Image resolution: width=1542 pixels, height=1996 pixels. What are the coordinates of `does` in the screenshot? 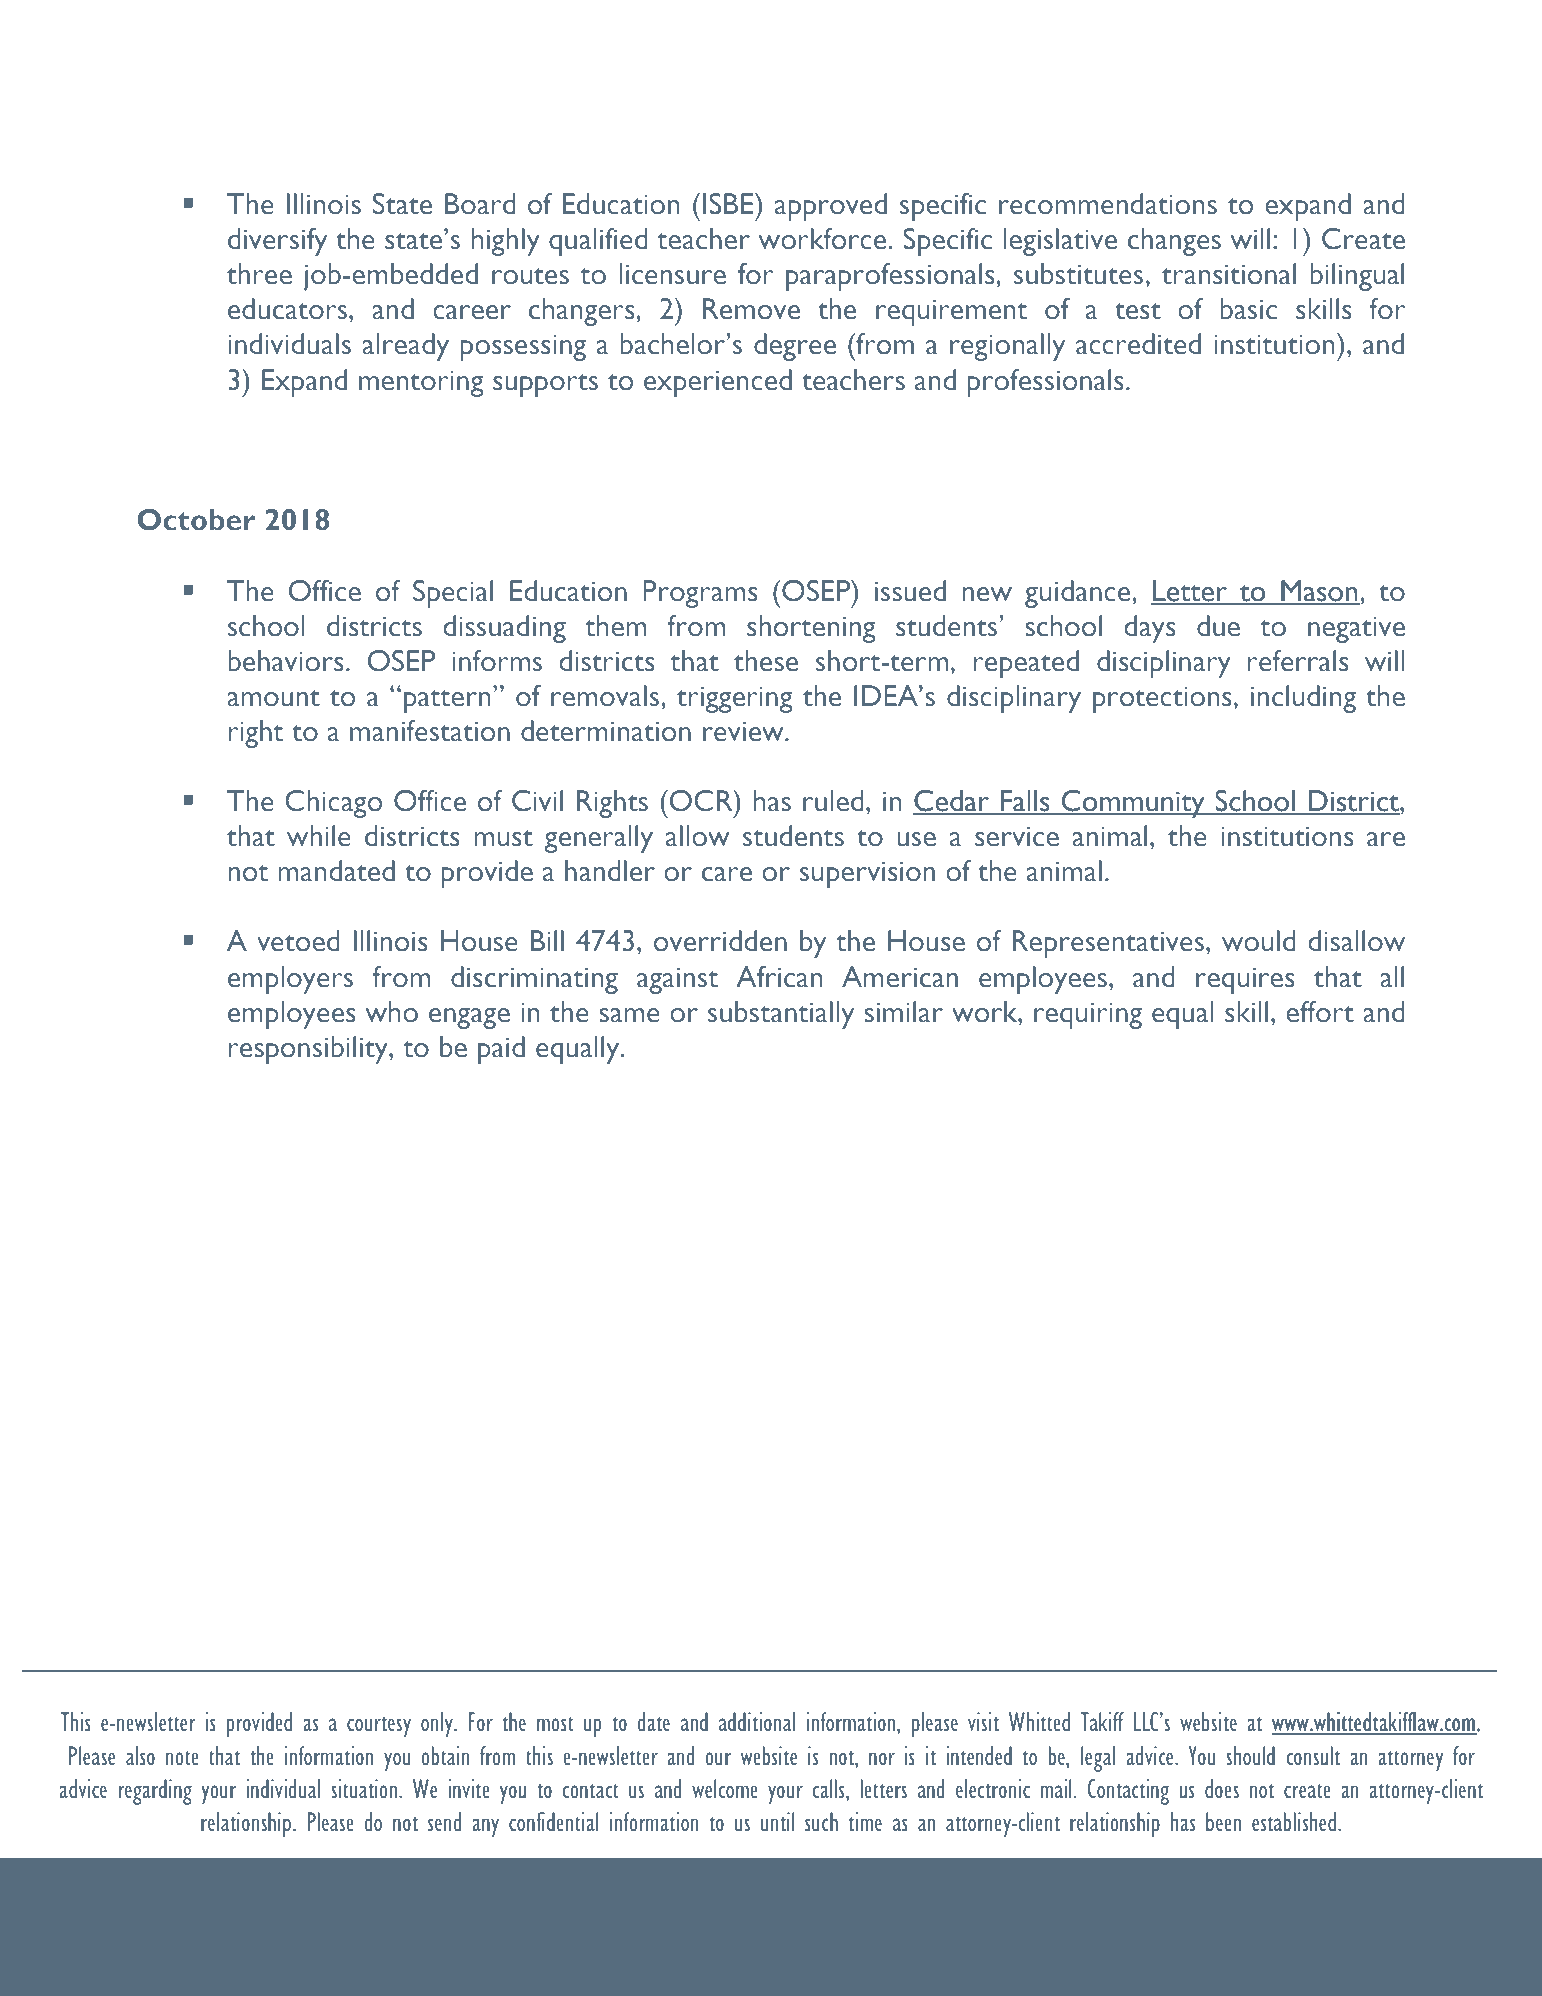 It's located at (1222, 1789).
